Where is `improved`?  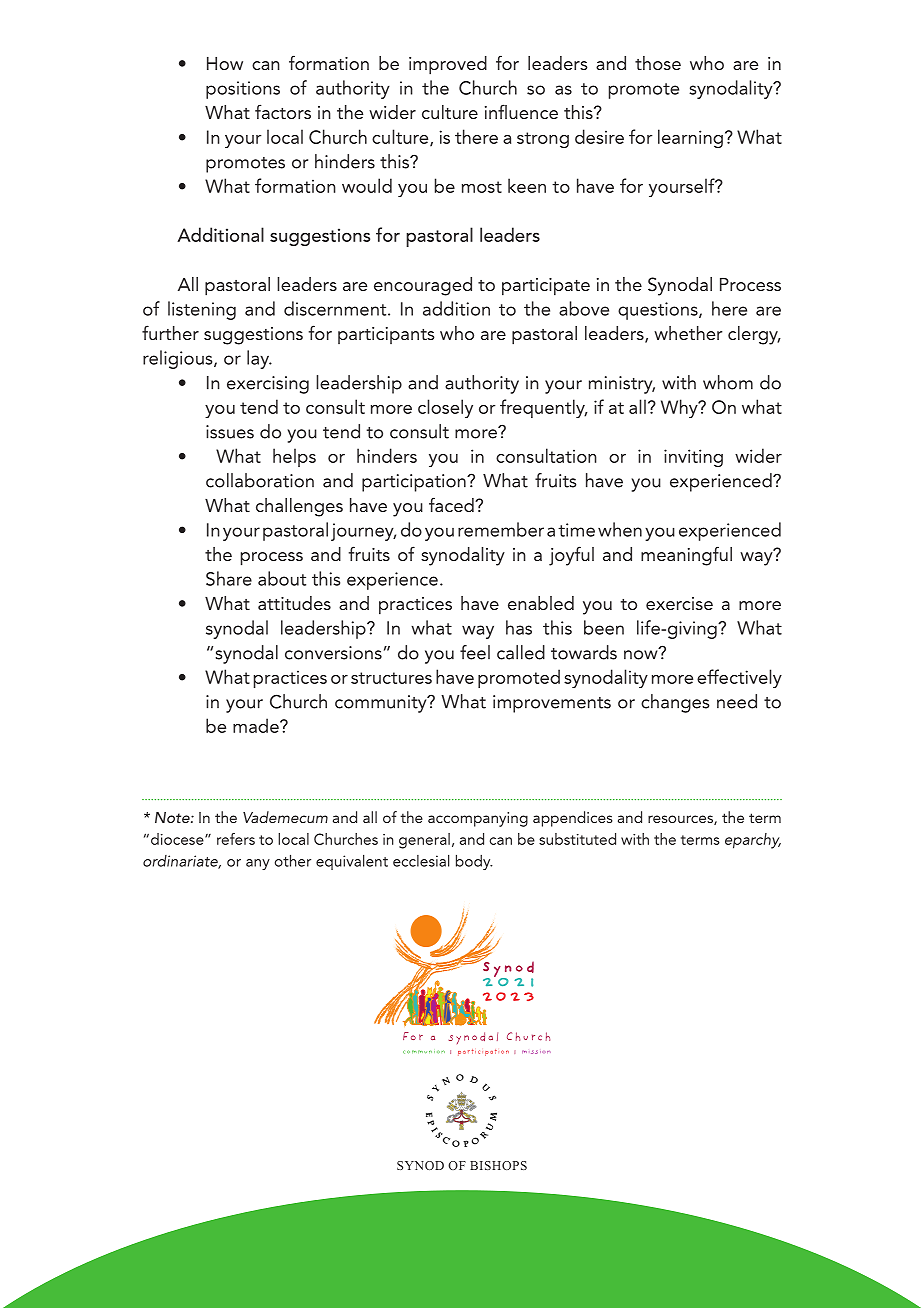
improved is located at coordinates (448, 65).
